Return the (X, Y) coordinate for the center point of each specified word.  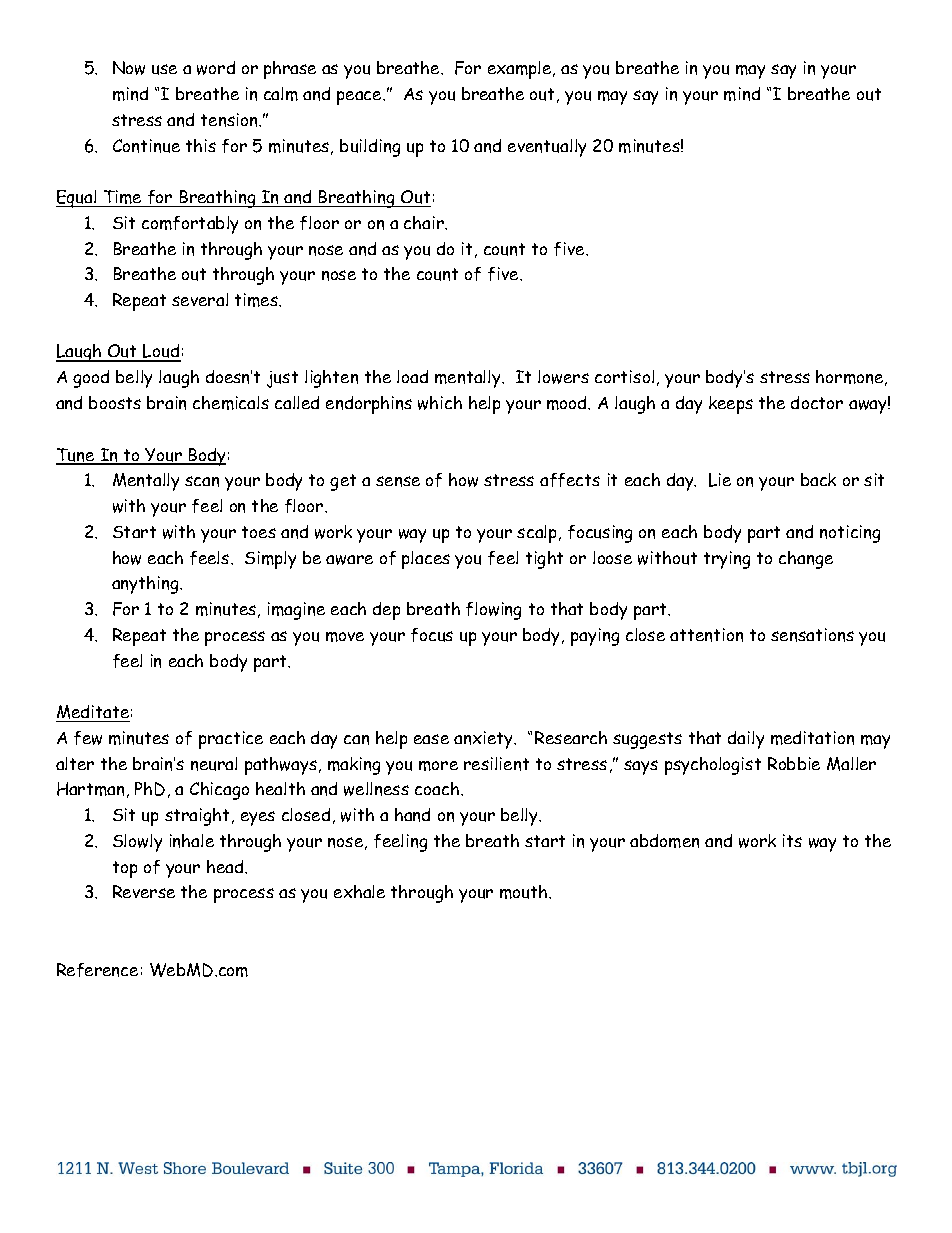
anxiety (485, 740)
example (521, 70)
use (164, 69)
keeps (731, 405)
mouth (525, 892)
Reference (97, 970)
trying (727, 560)
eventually (547, 148)
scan (202, 481)
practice (231, 740)
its (792, 840)
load (412, 376)
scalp (536, 534)
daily (746, 740)
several (200, 299)
